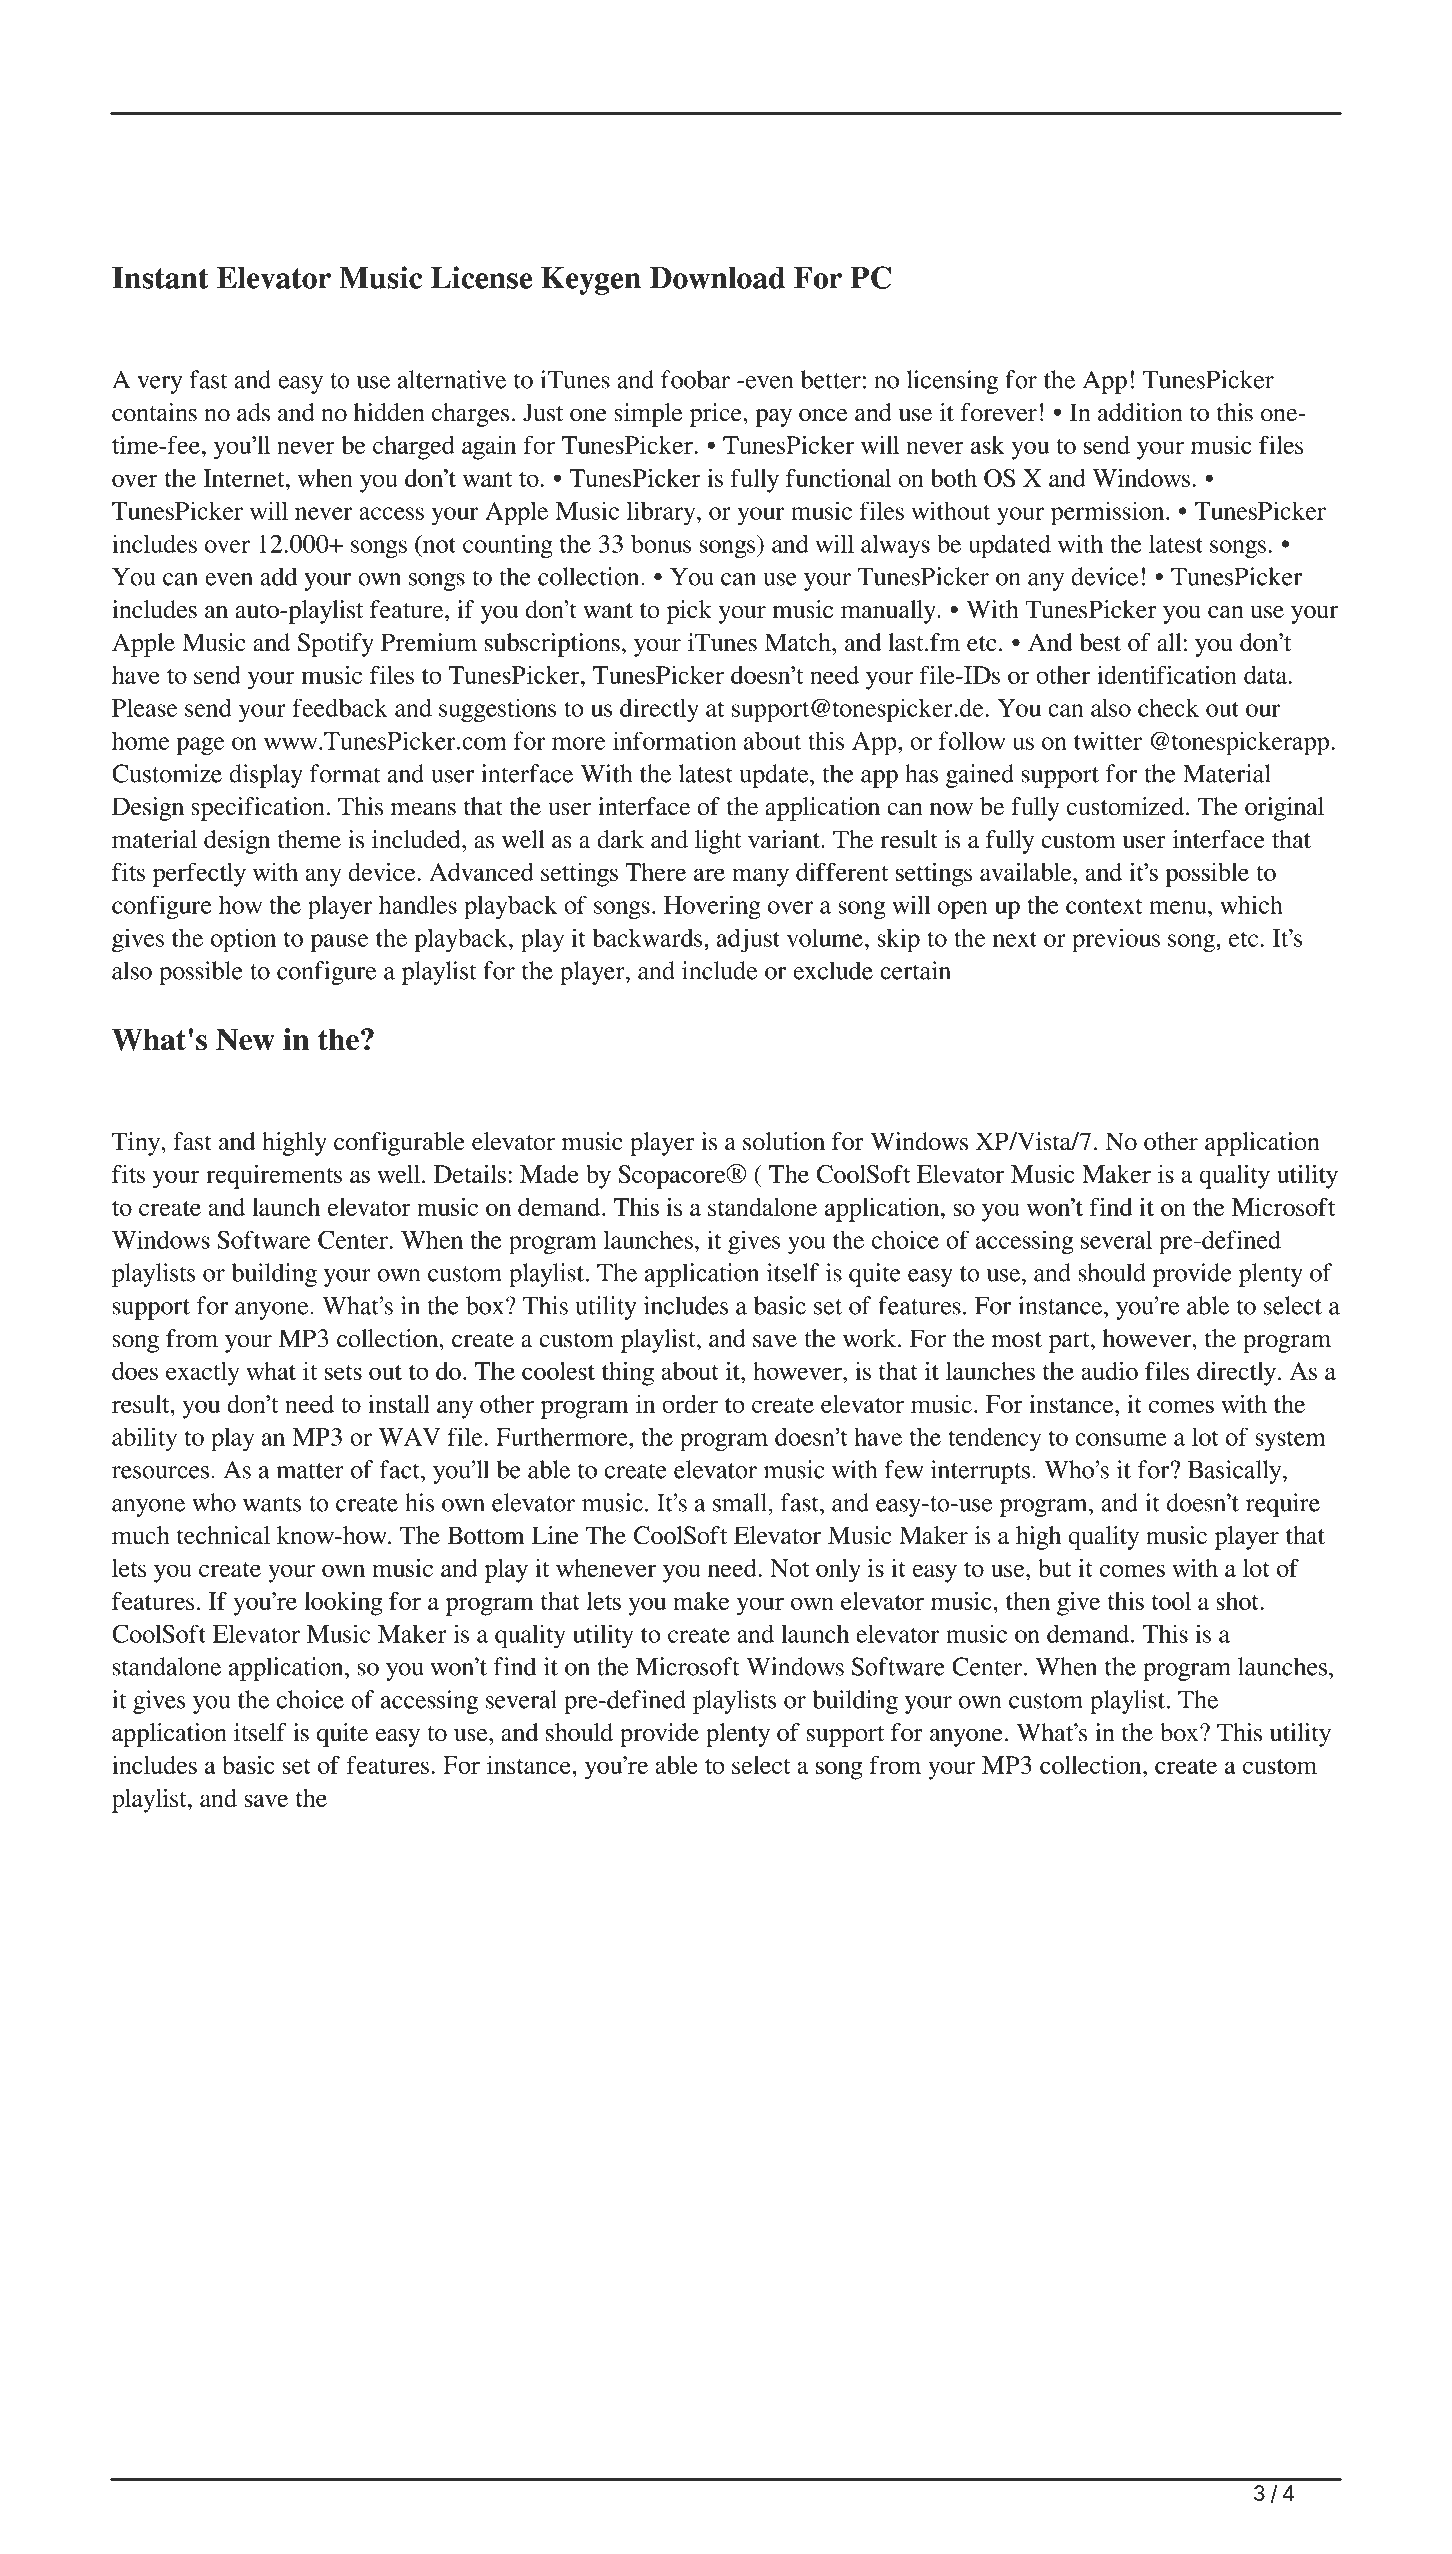 The width and height of the screenshot is (1452, 2554). What do you see at coordinates (336, 645) in the screenshot?
I see `Spotify` at bounding box center [336, 645].
